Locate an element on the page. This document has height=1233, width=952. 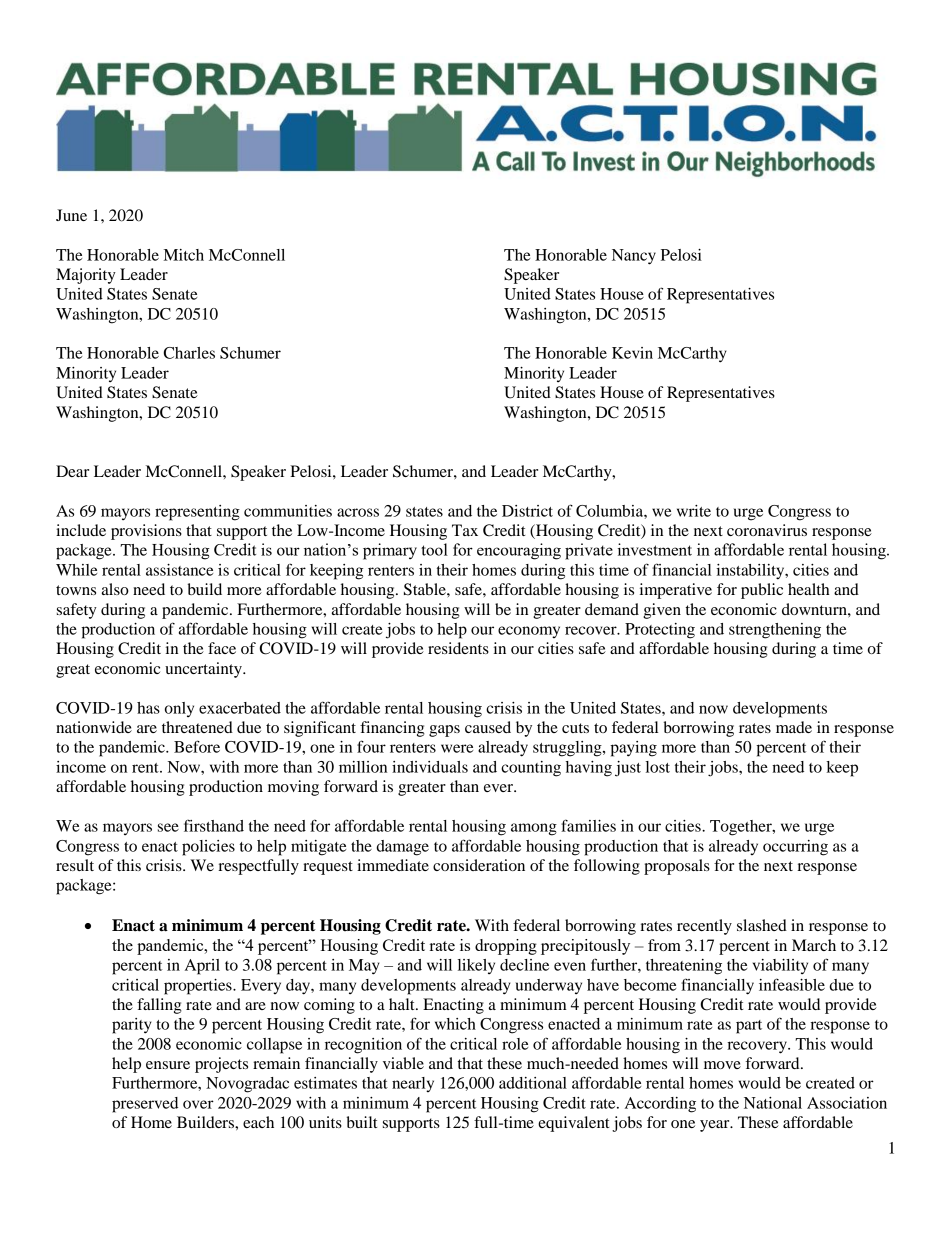
nearly is located at coordinates (413, 1084).
